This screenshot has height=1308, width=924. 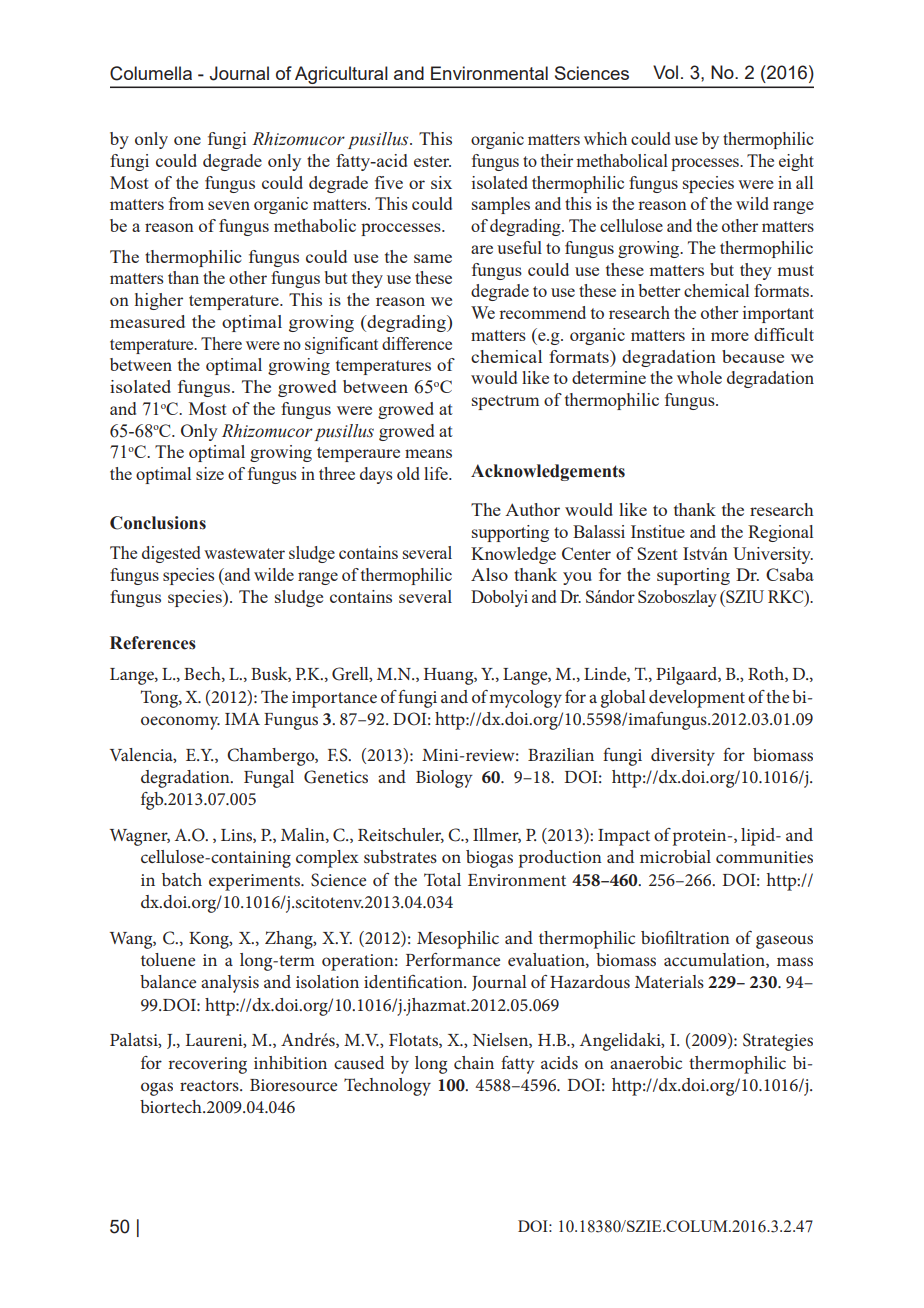 What do you see at coordinates (444, 779) in the screenshot?
I see `Biology` at bounding box center [444, 779].
